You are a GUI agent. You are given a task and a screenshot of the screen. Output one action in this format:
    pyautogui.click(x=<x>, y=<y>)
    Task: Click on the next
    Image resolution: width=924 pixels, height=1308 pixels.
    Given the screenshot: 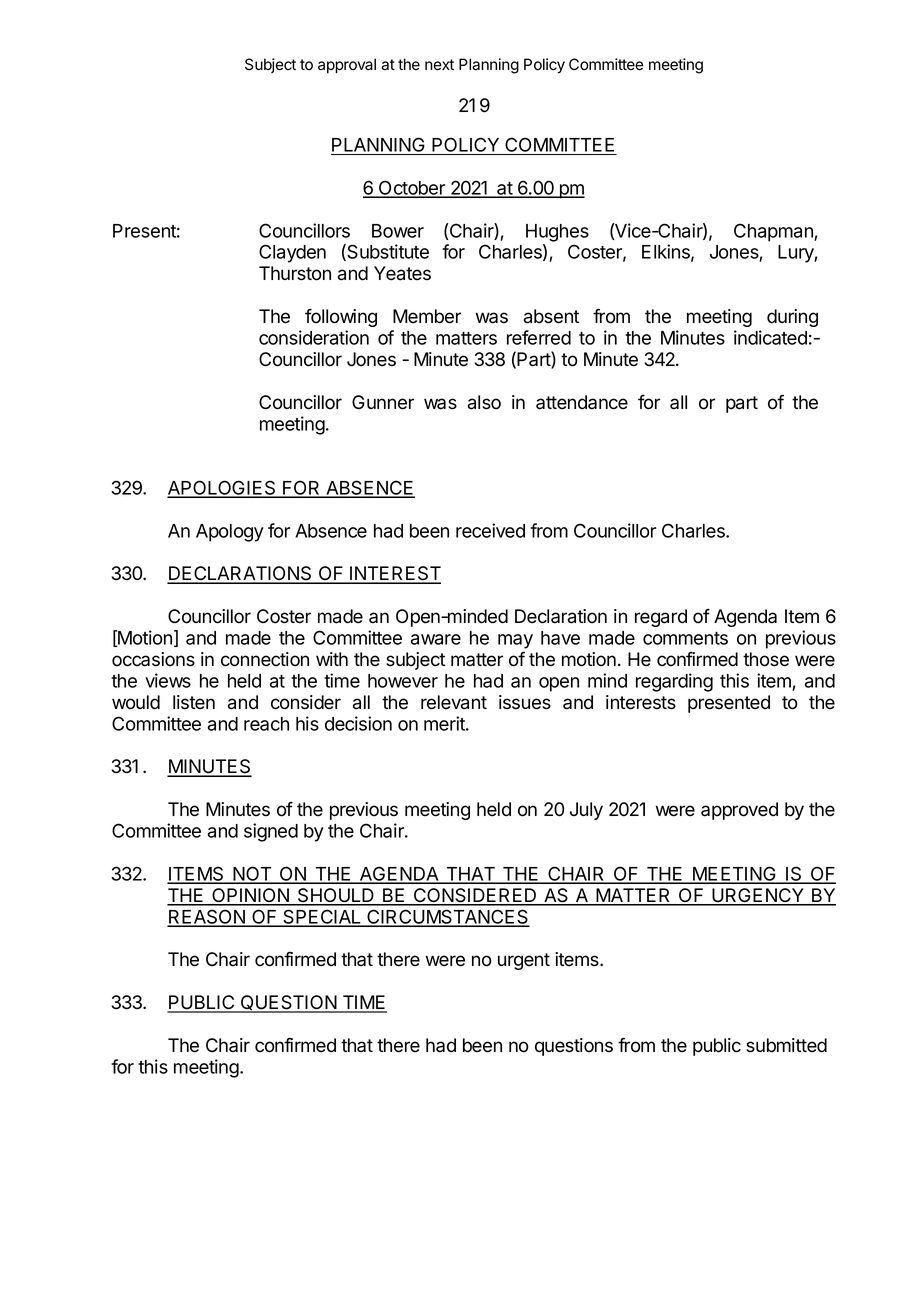 What is the action you would take?
    pyautogui.click(x=439, y=65)
